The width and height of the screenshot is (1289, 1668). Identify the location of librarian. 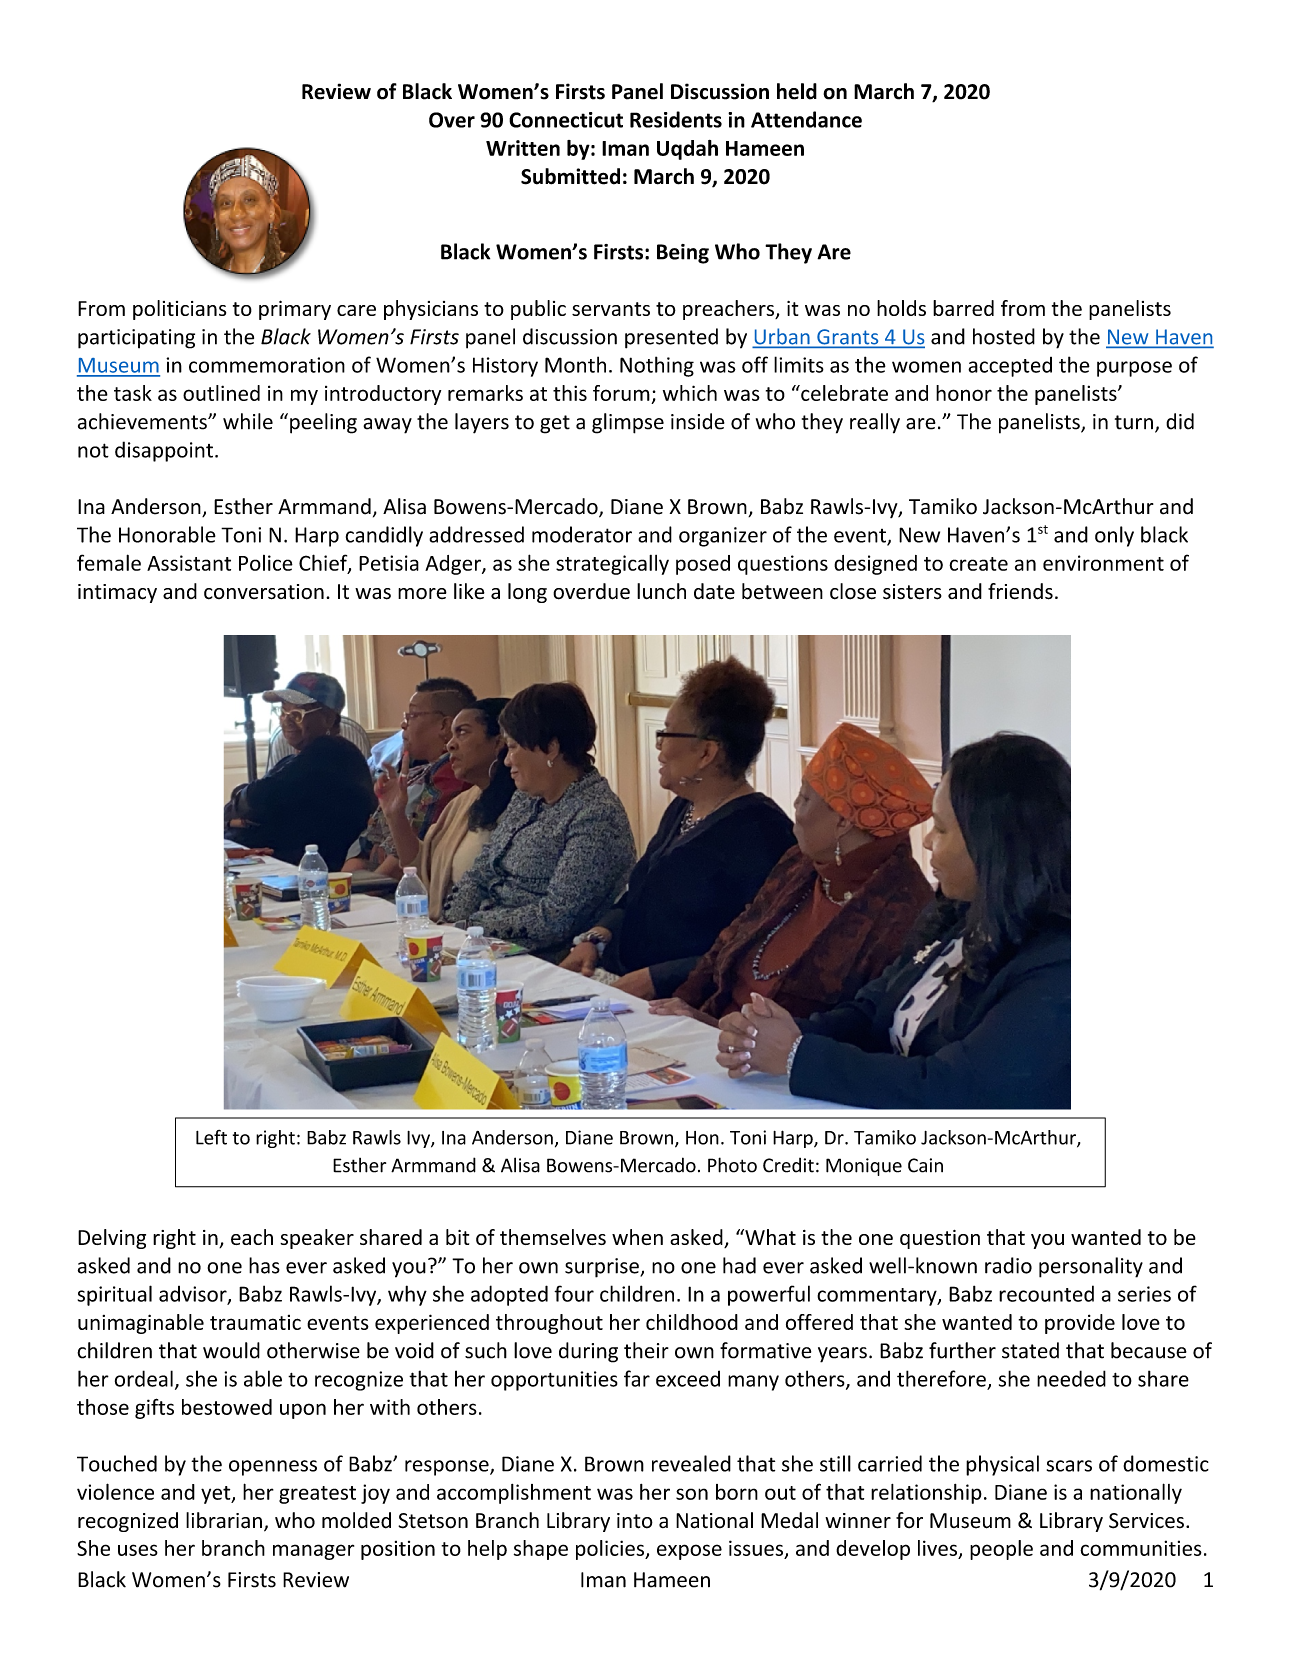
(224, 1520).
